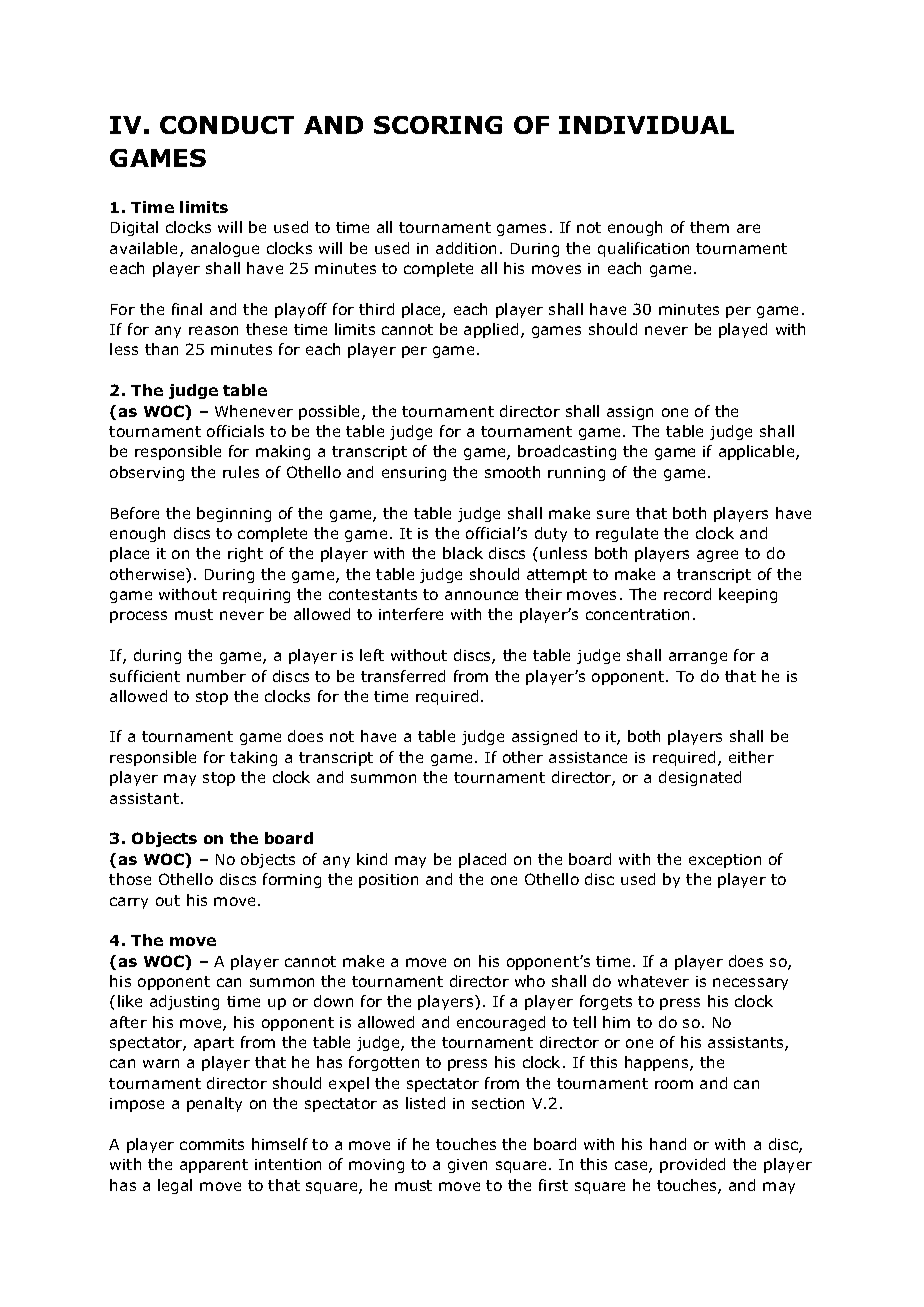 This document has height=1307, width=924. I want to click on commits, so click(212, 1144).
